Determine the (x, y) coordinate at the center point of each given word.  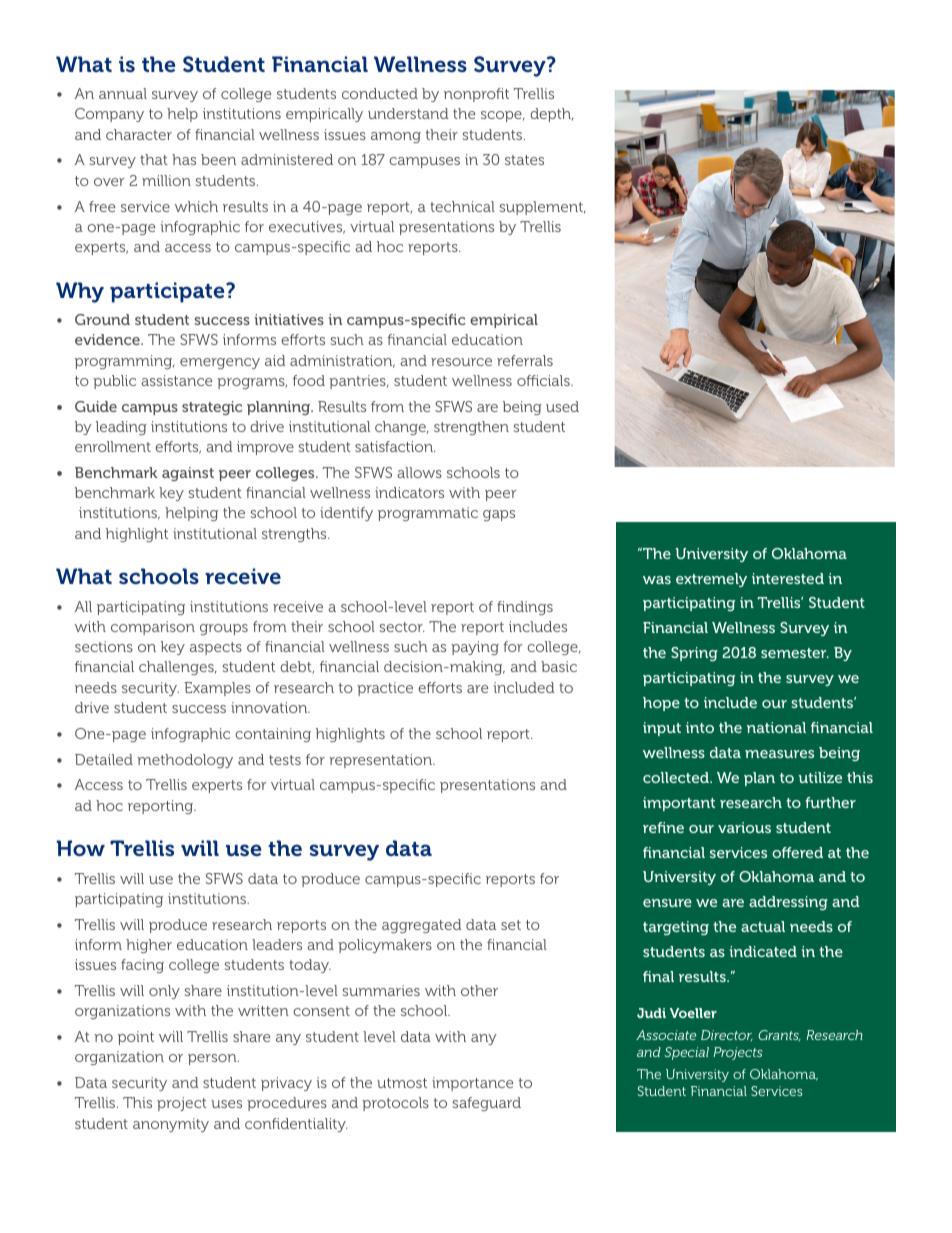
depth (552, 115)
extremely (711, 580)
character (139, 134)
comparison (153, 628)
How (80, 848)
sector (402, 627)
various (744, 827)
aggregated (421, 926)
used (562, 406)
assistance (176, 380)
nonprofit (476, 95)
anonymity (171, 1125)
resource (461, 362)
